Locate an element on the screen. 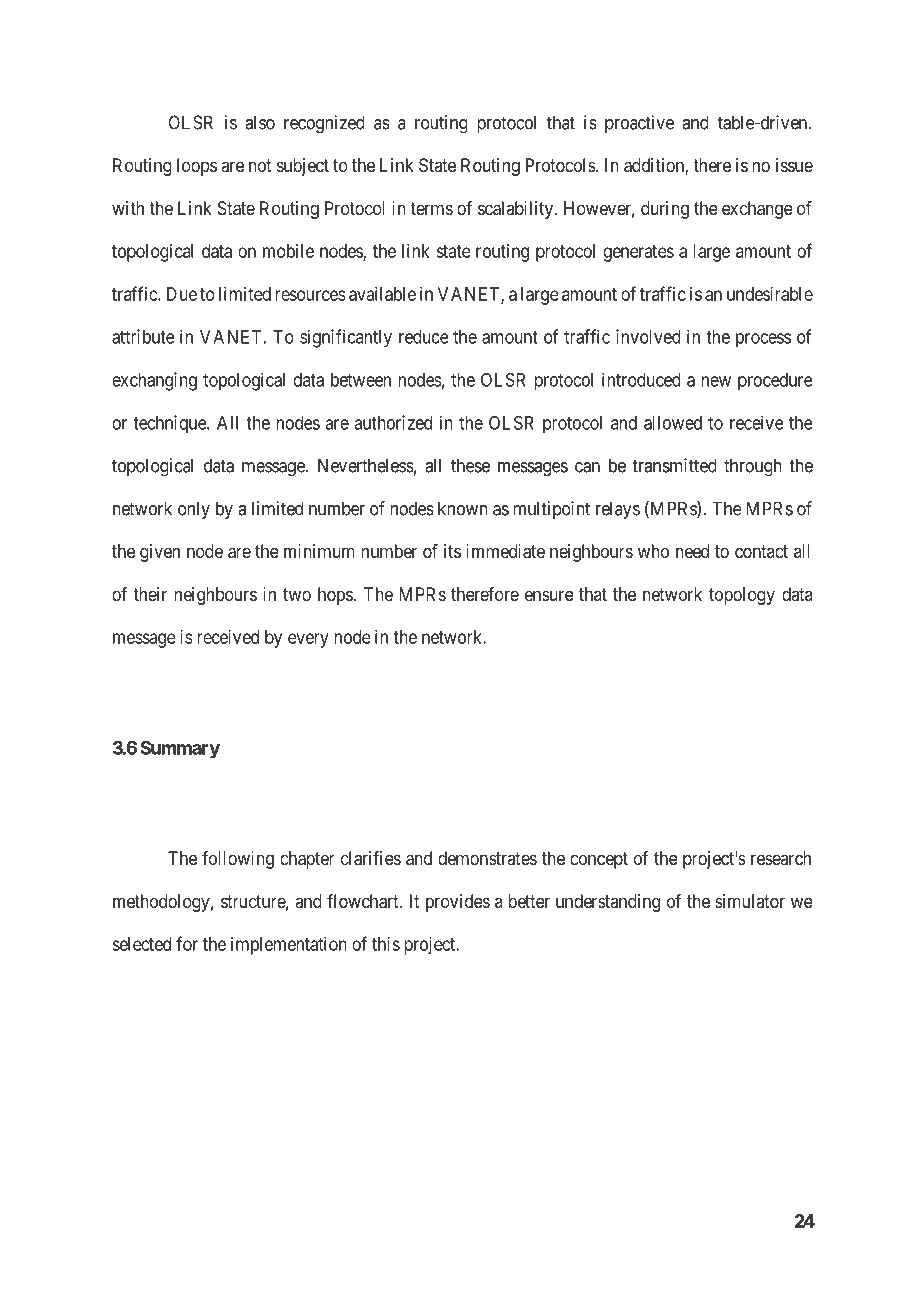 The image size is (924, 1308). ensure is located at coordinates (549, 595).
